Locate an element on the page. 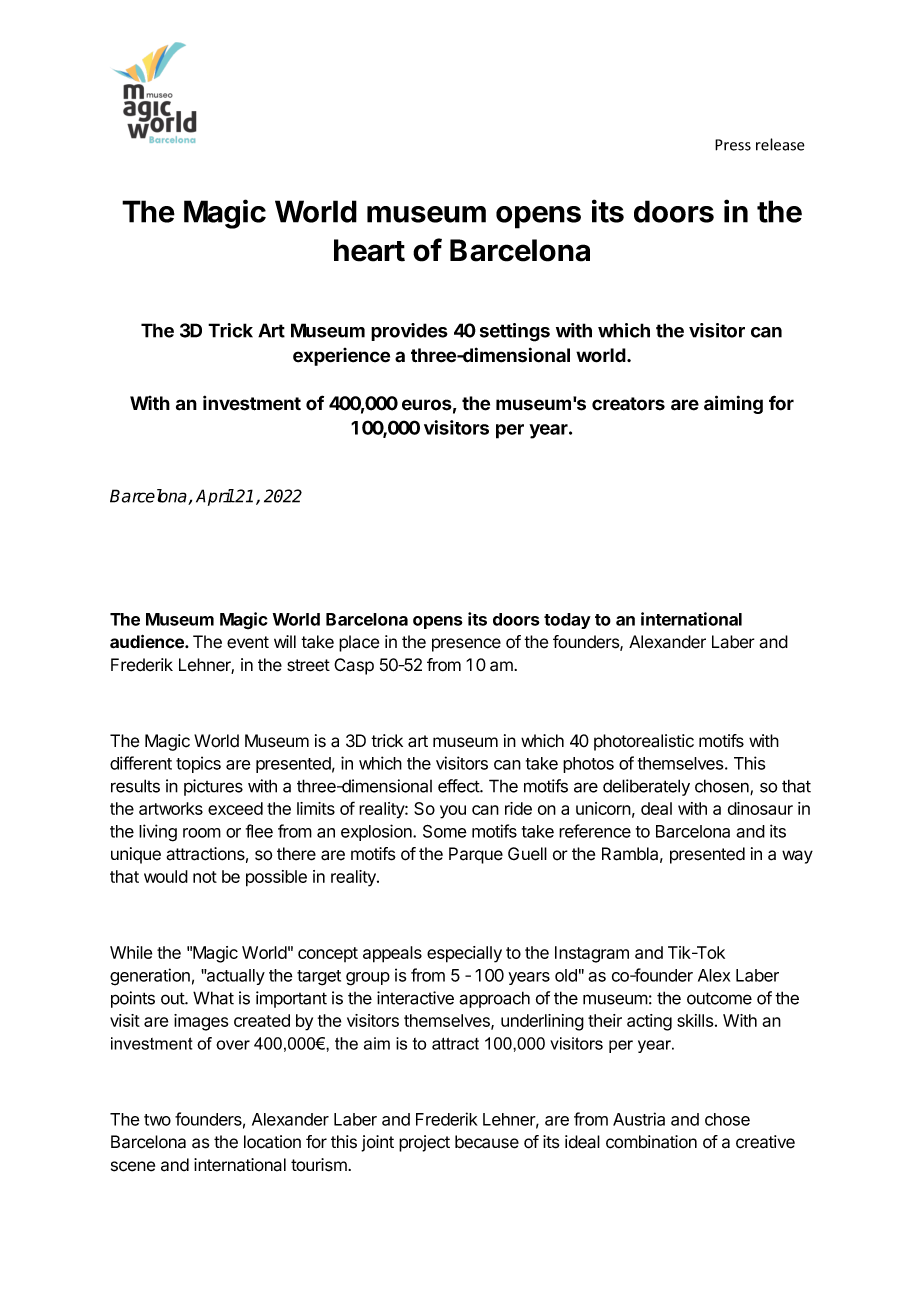 This document has width=924, height=1308. location is located at coordinates (272, 1142).
